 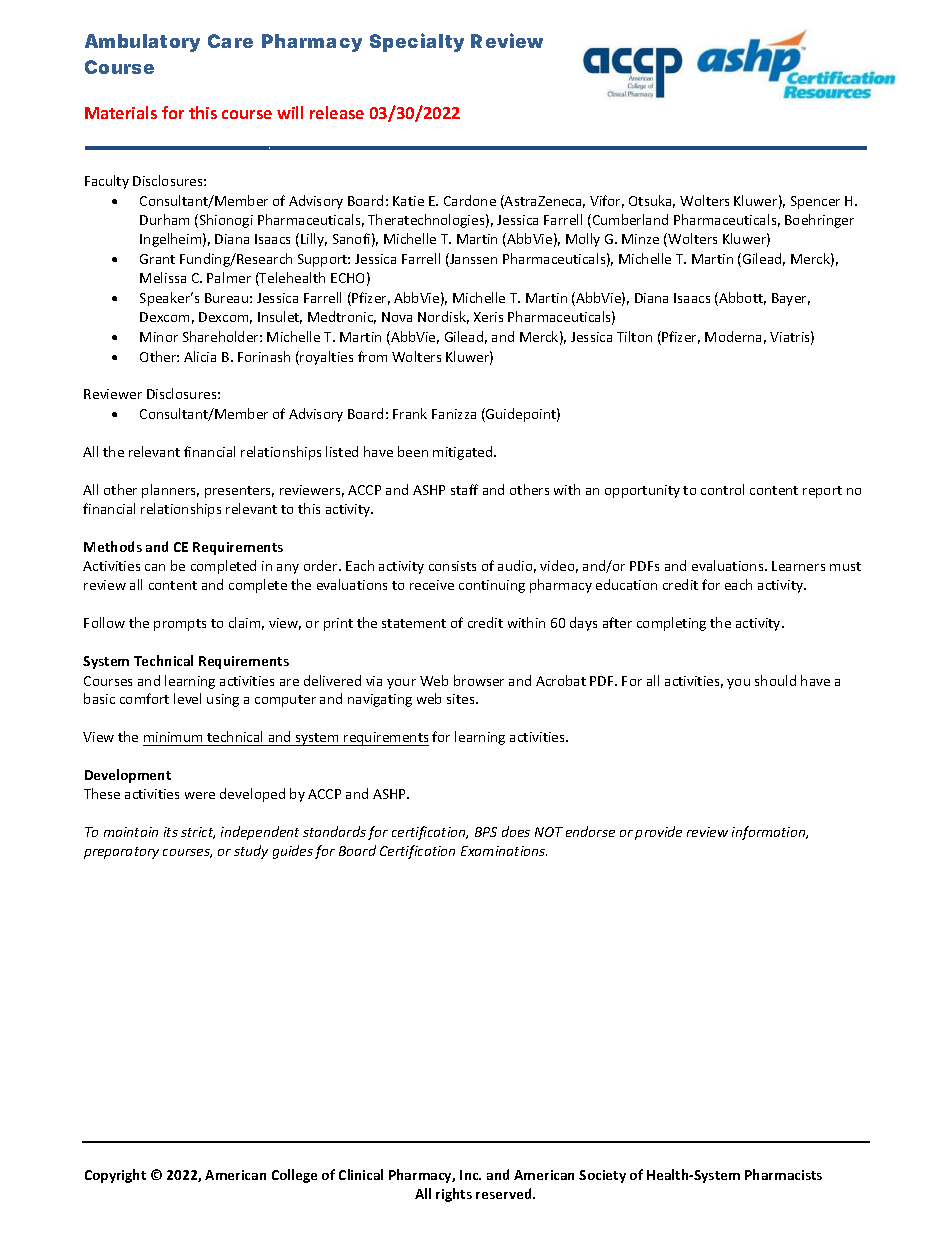 What do you see at coordinates (397, 317) in the screenshot?
I see `Nova` at bounding box center [397, 317].
